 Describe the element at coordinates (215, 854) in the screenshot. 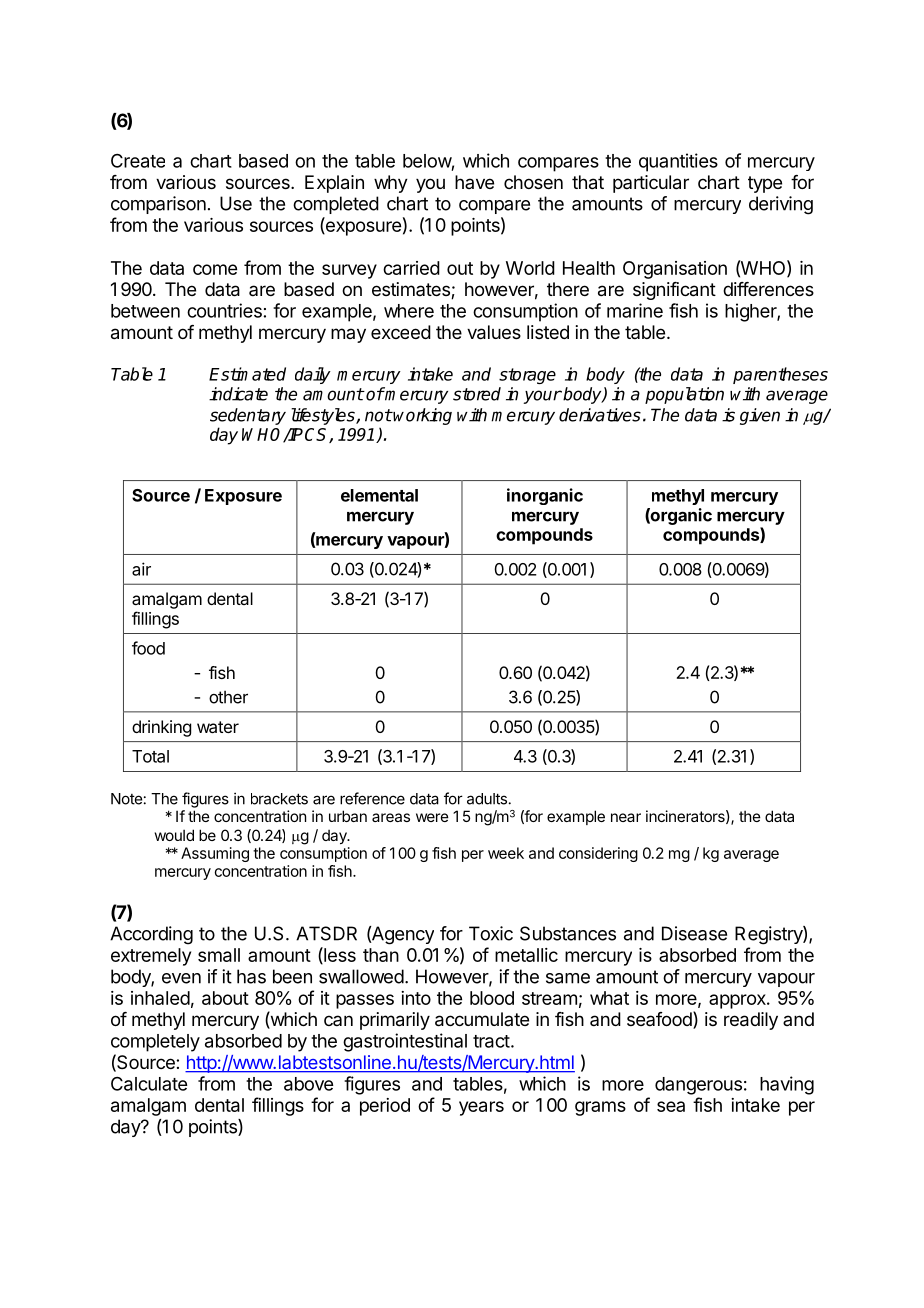

I see `Assuming` at that location.
